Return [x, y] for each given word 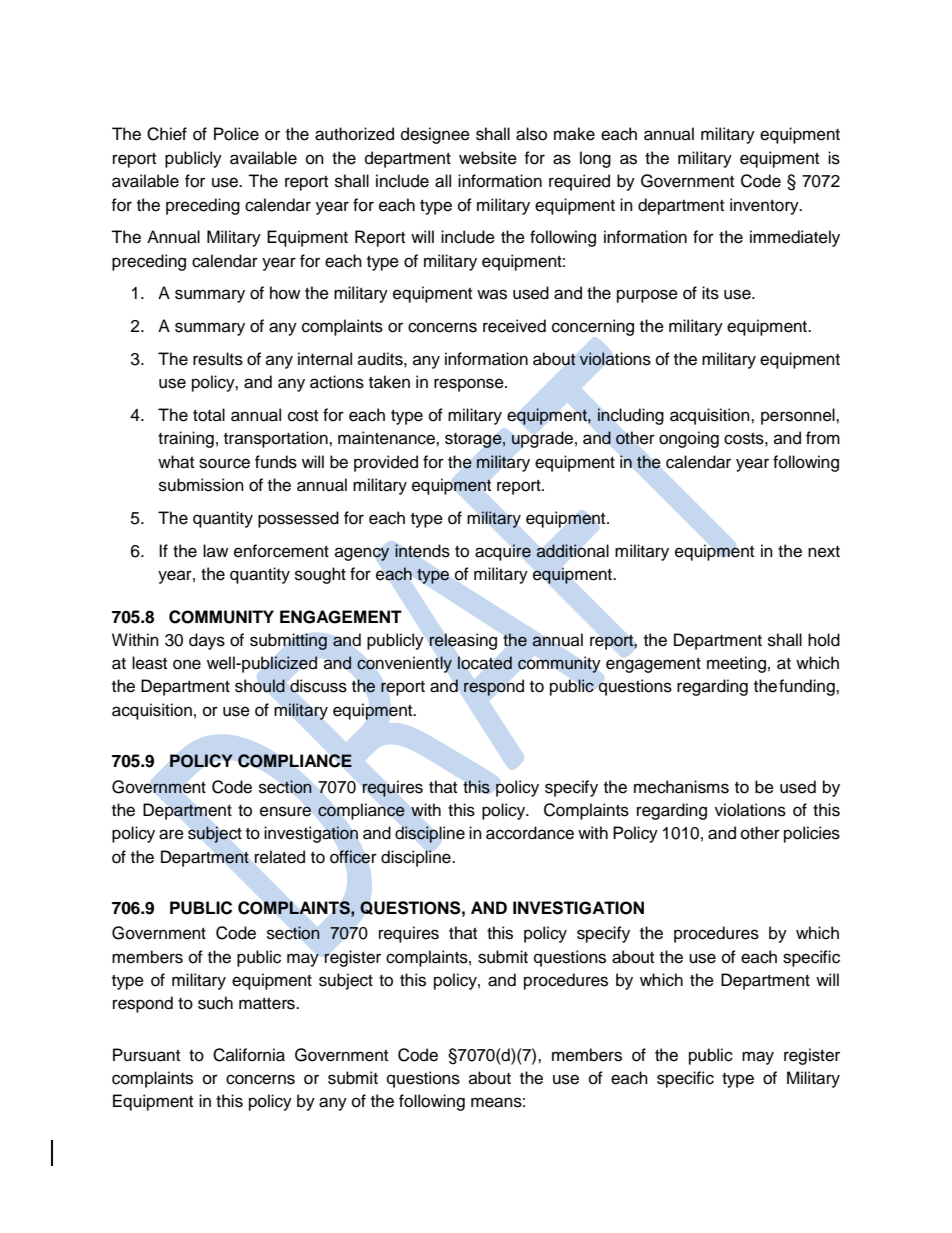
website [488, 158]
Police [236, 134]
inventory [765, 206]
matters [268, 1004]
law [215, 550]
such [215, 1003]
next [824, 552]
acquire [503, 552]
